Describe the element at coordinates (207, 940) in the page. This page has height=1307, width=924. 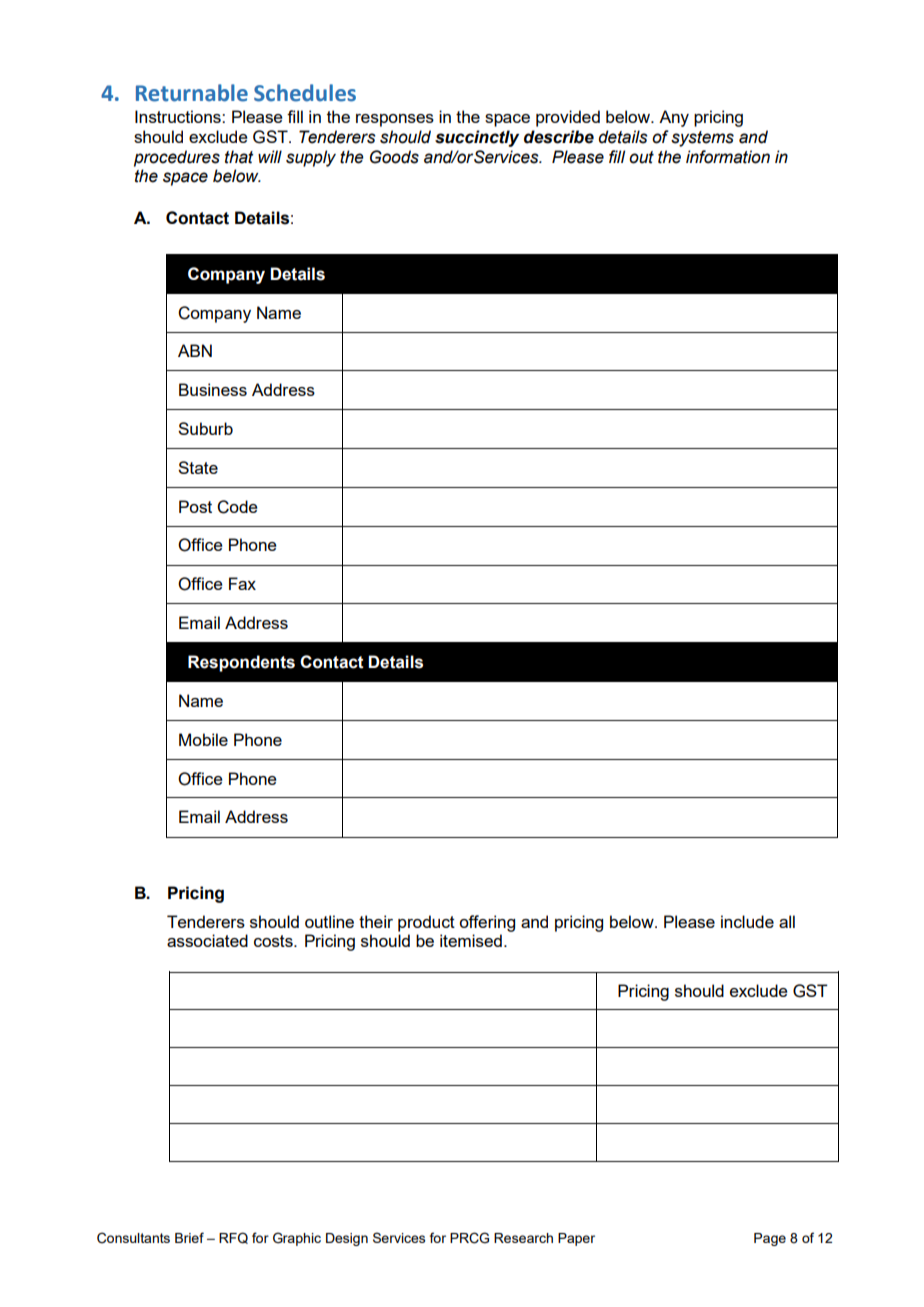
I see `associated` at that location.
